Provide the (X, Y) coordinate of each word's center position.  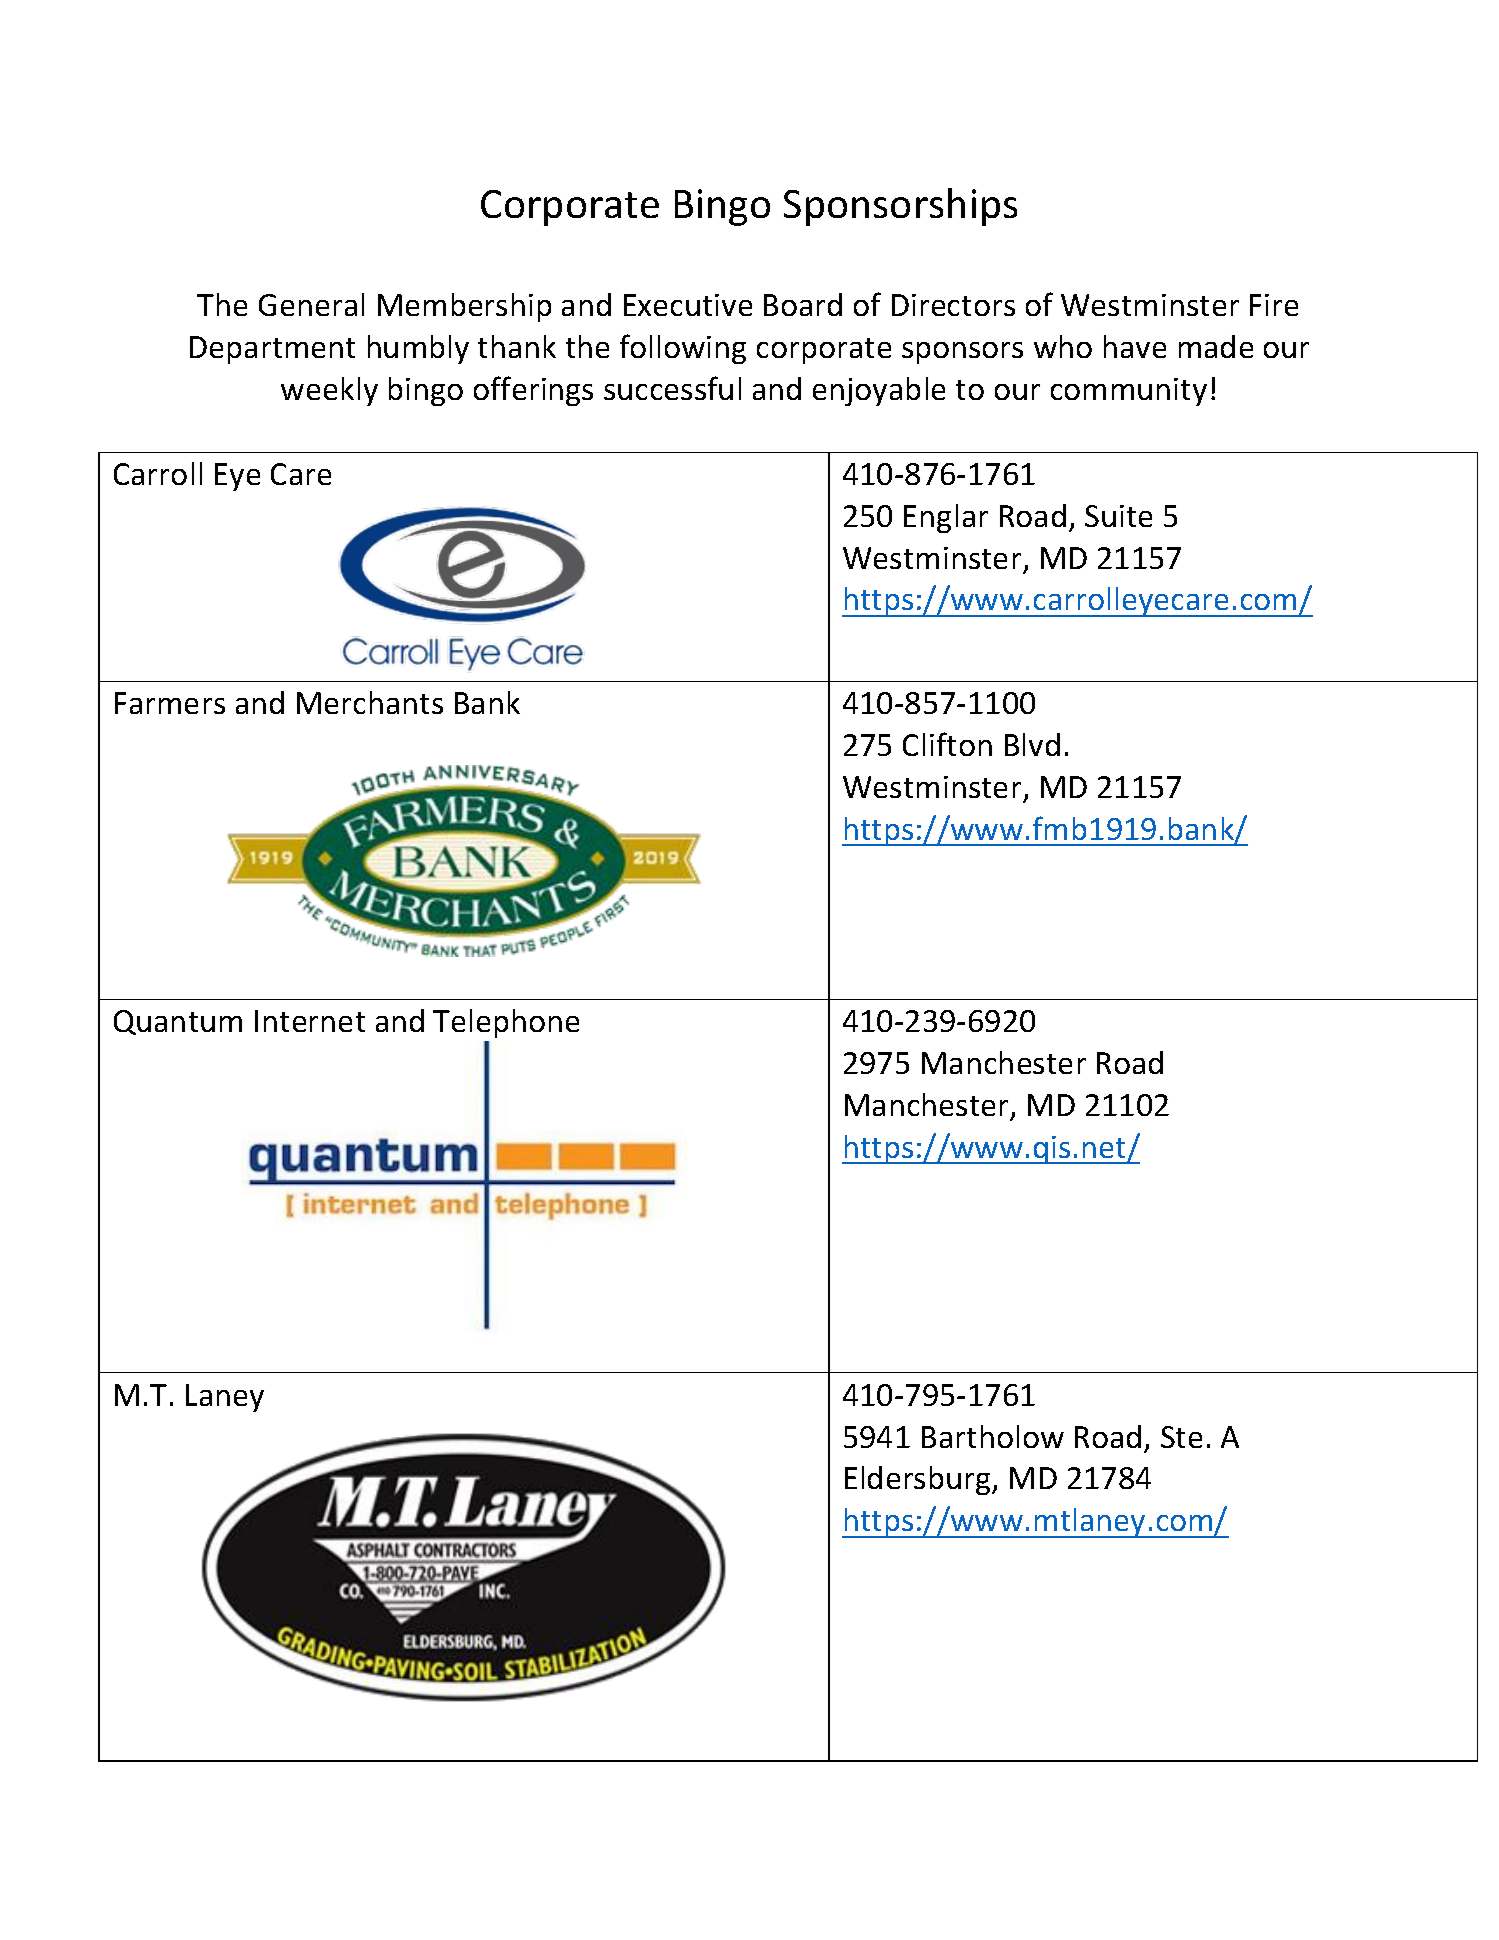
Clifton (947, 744)
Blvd (1032, 744)
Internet (310, 1021)
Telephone (506, 1023)
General (311, 304)
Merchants (370, 702)
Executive (688, 305)
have (1135, 346)
